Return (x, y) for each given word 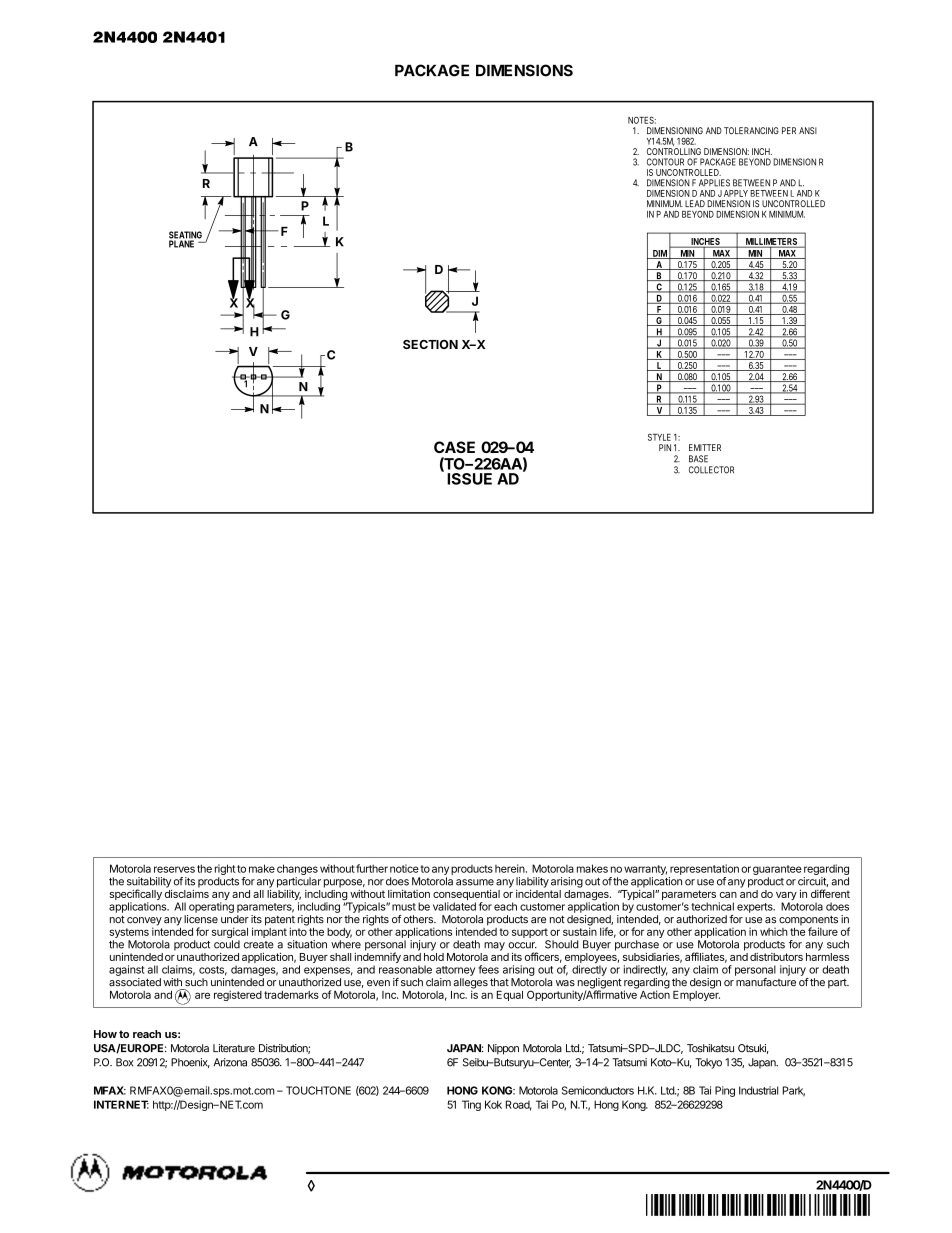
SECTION (430, 344)
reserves (174, 869)
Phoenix (190, 1063)
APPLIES (714, 183)
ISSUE (469, 479)
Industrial (758, 1090)
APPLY (736, 193)
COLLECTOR (711, 470)
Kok (493, 1104)
